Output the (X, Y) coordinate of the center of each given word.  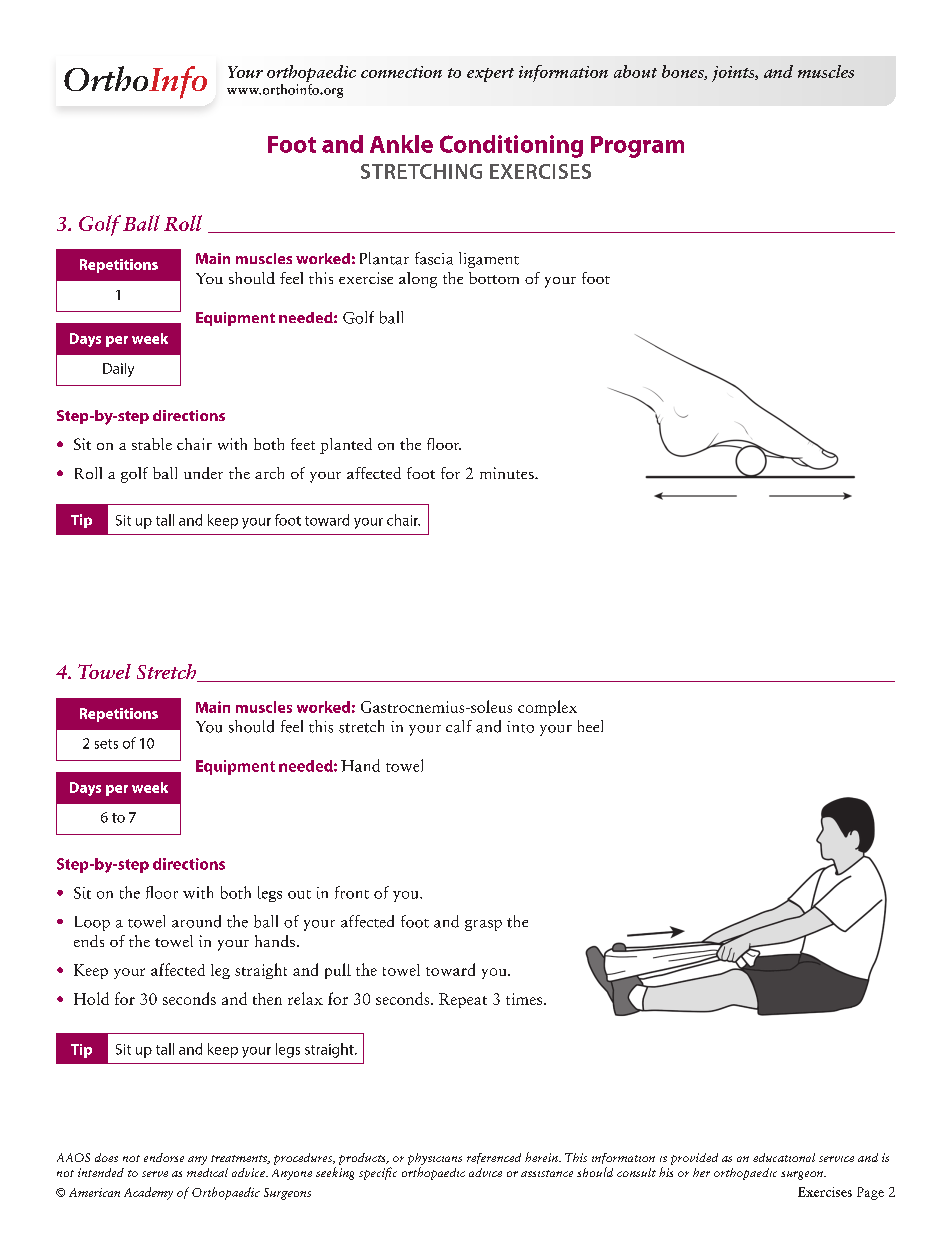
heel (590, 726)
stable (152, 444)
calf (459, 726)
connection (401, 72)
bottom (494, 278)
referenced (494, 1158)
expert (490, 75)
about (635, 71)
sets (106, 744)
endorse (164, 1157)
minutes (508, 473)
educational (784, 1157)
